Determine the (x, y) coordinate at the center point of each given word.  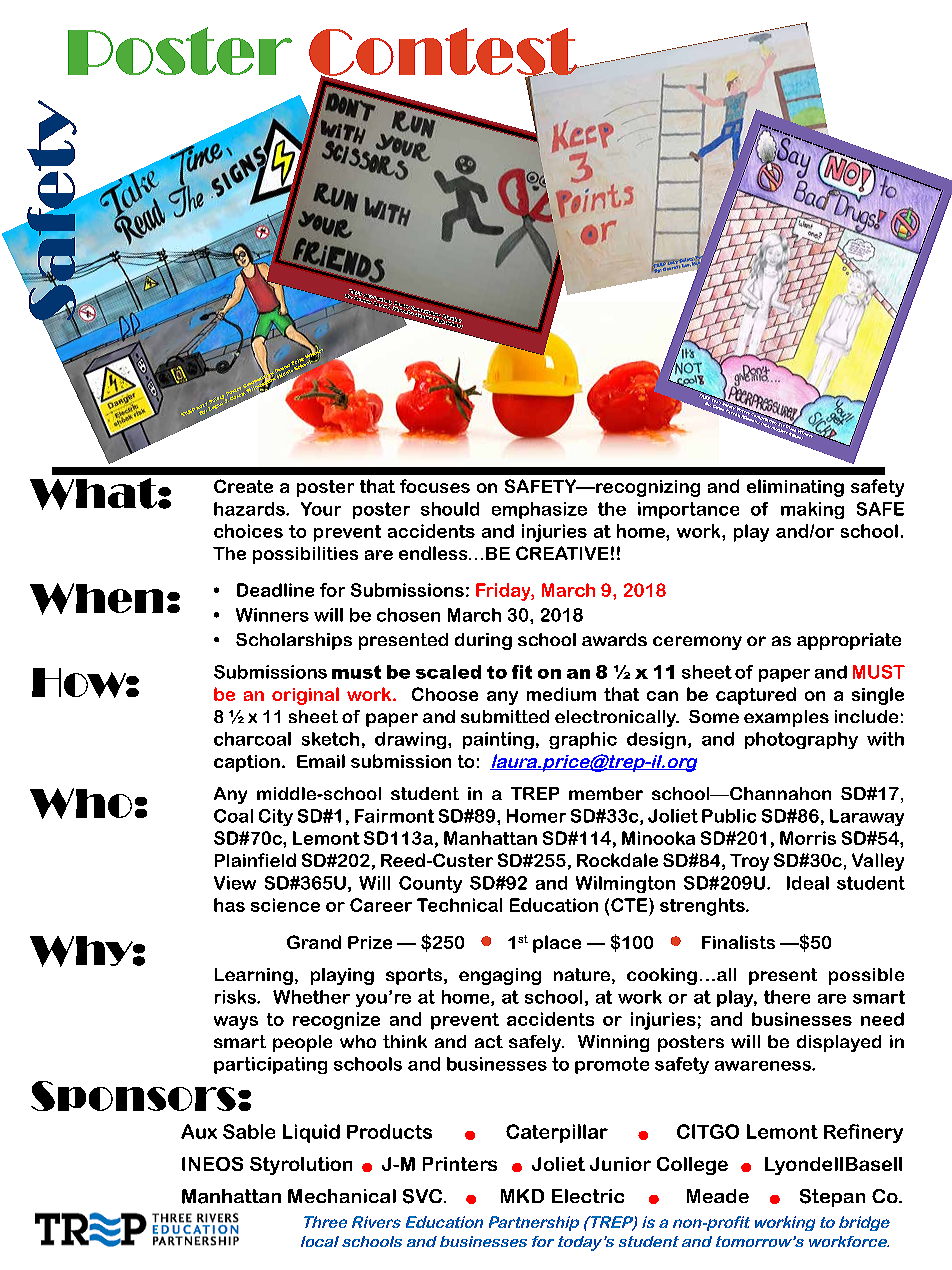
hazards (250, 509)
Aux (199, 1131)
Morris (808, 838)
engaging (500, 976)
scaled (448, 672)
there (787, 997)
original (305, 696)
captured (756, 696)
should (450, 509)
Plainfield (255, 860)
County (430, 884)
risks (236, 997)
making (812, 510)
